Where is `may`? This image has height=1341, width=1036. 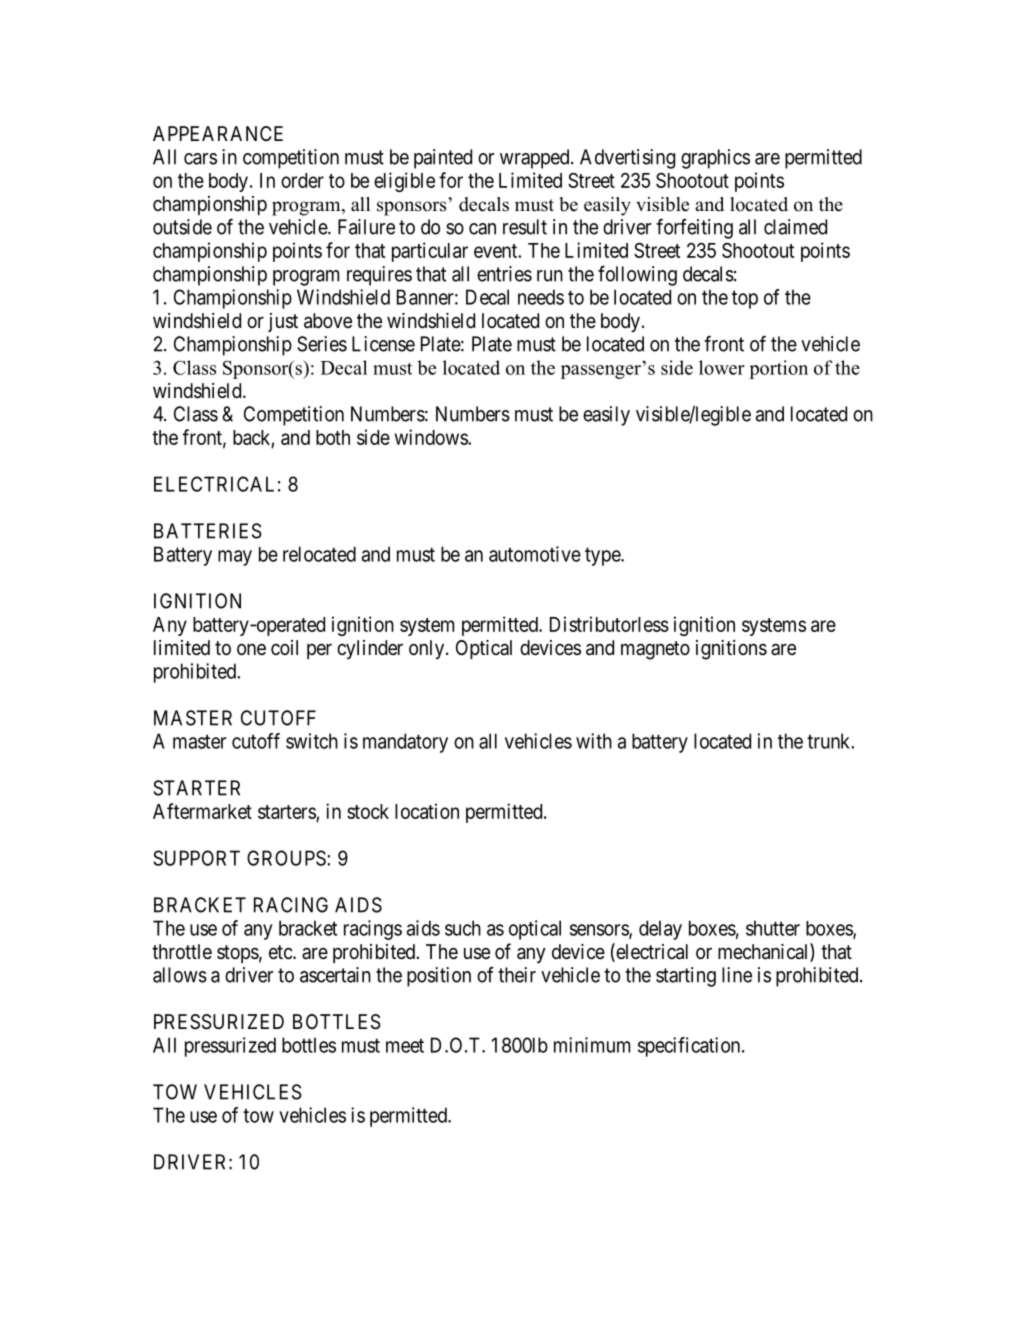
may is located at coordinates (235, 558).
